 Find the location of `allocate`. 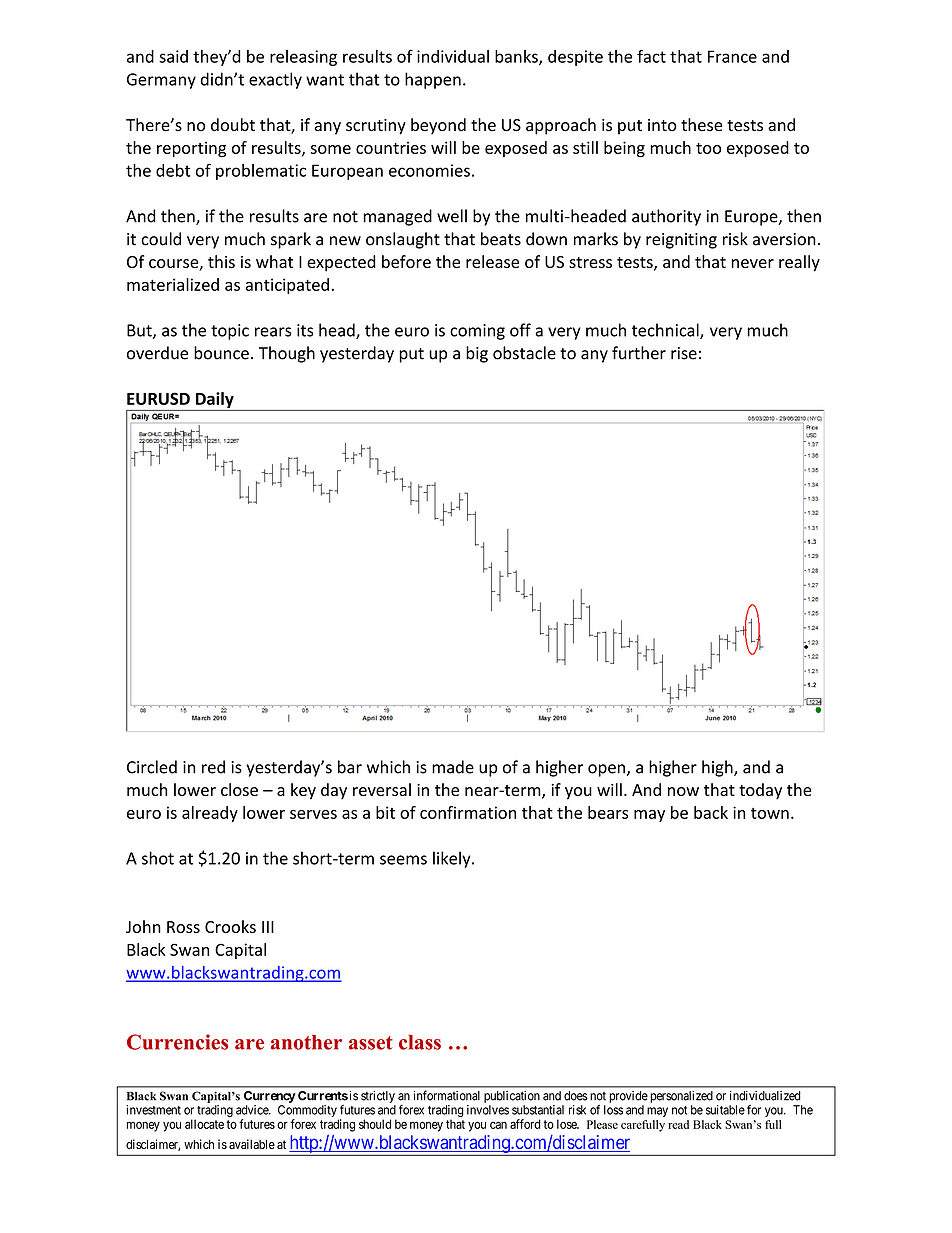

allocate is located at coordinates (204, 1124).
